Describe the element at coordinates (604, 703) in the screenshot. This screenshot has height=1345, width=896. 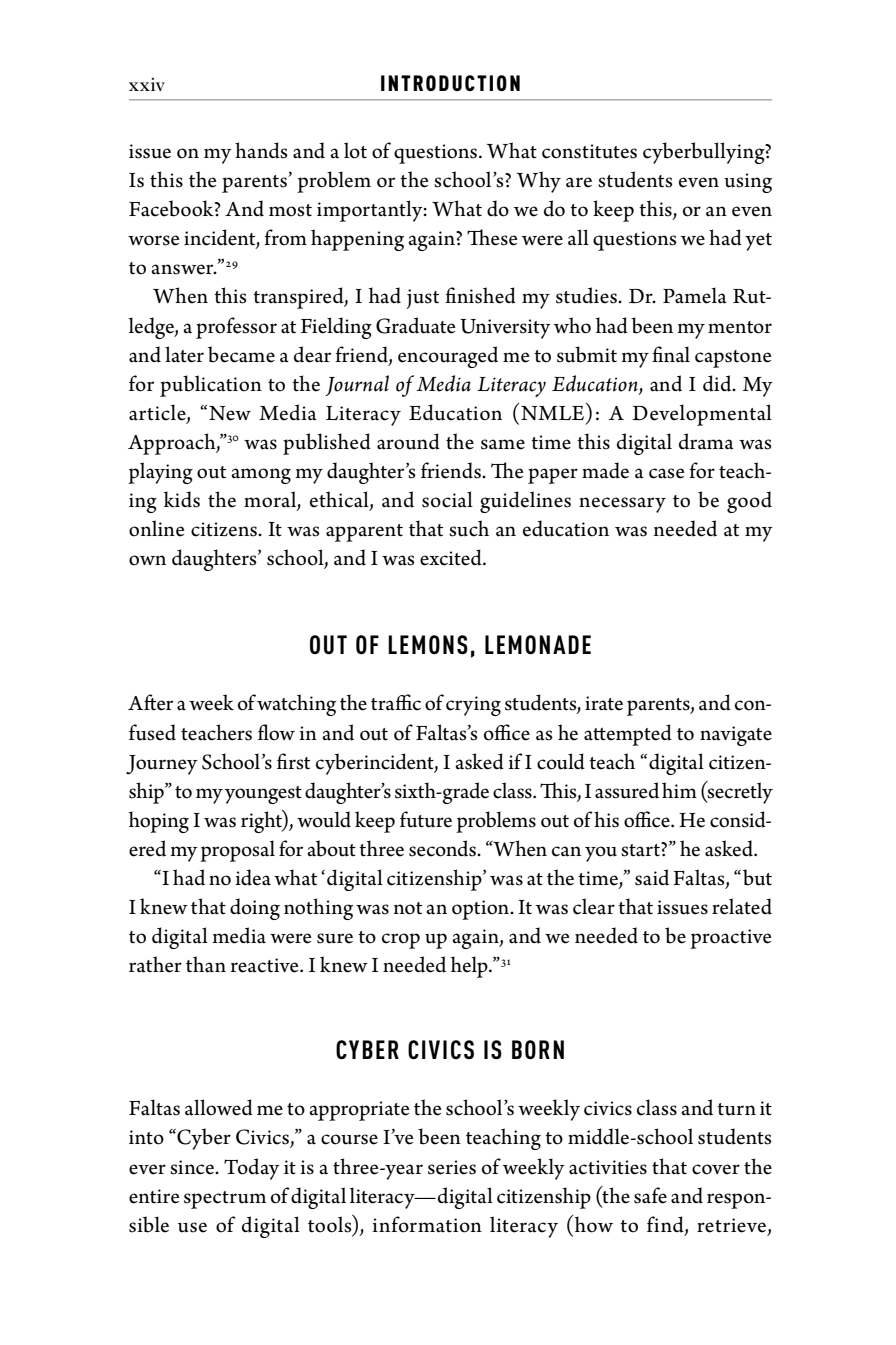
I see `irate` at that location.
